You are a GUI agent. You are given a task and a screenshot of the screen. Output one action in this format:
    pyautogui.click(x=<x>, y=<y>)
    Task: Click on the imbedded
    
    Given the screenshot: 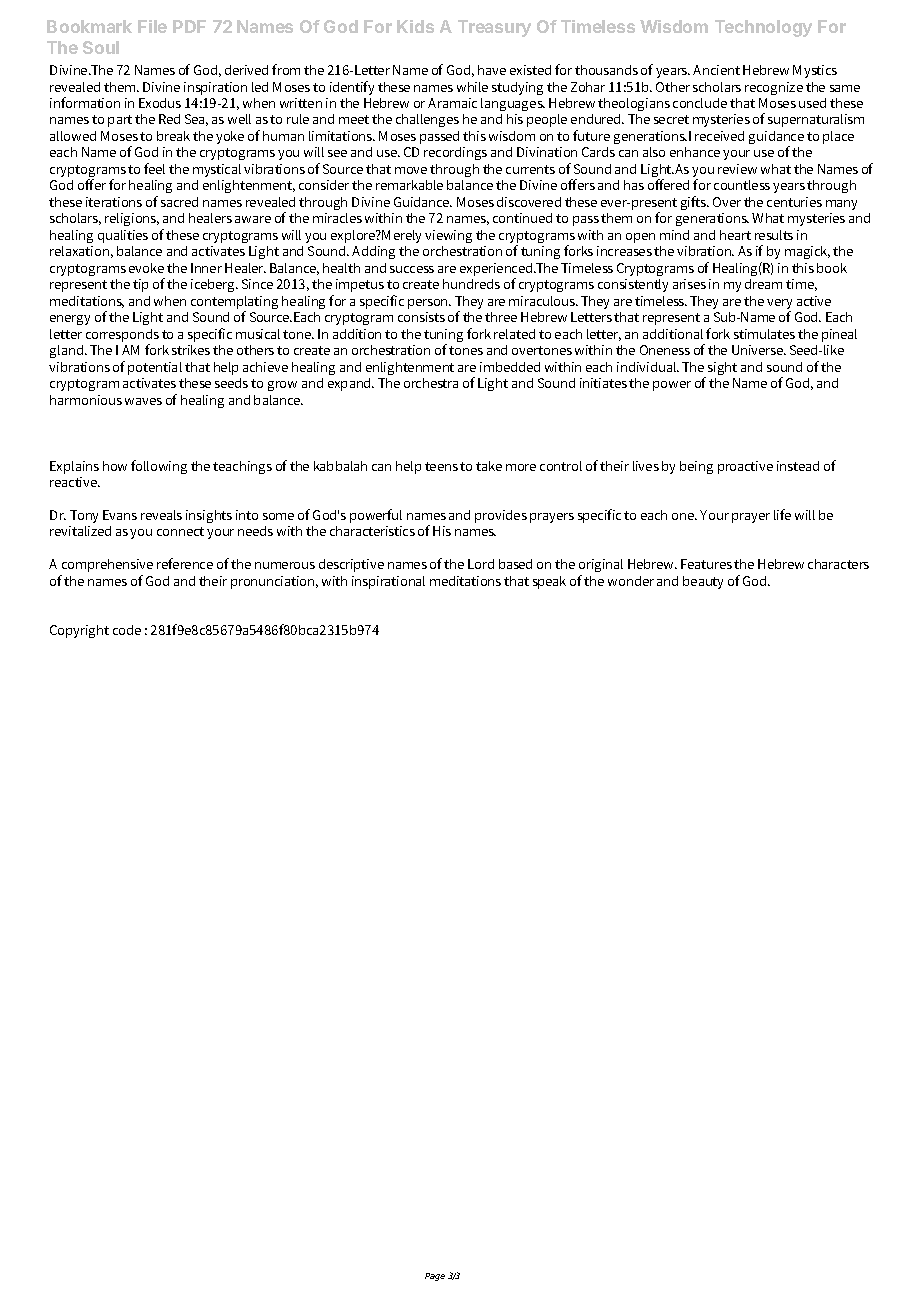 What is the action you would take?
    pyautogui.click(x=510, y=367)
